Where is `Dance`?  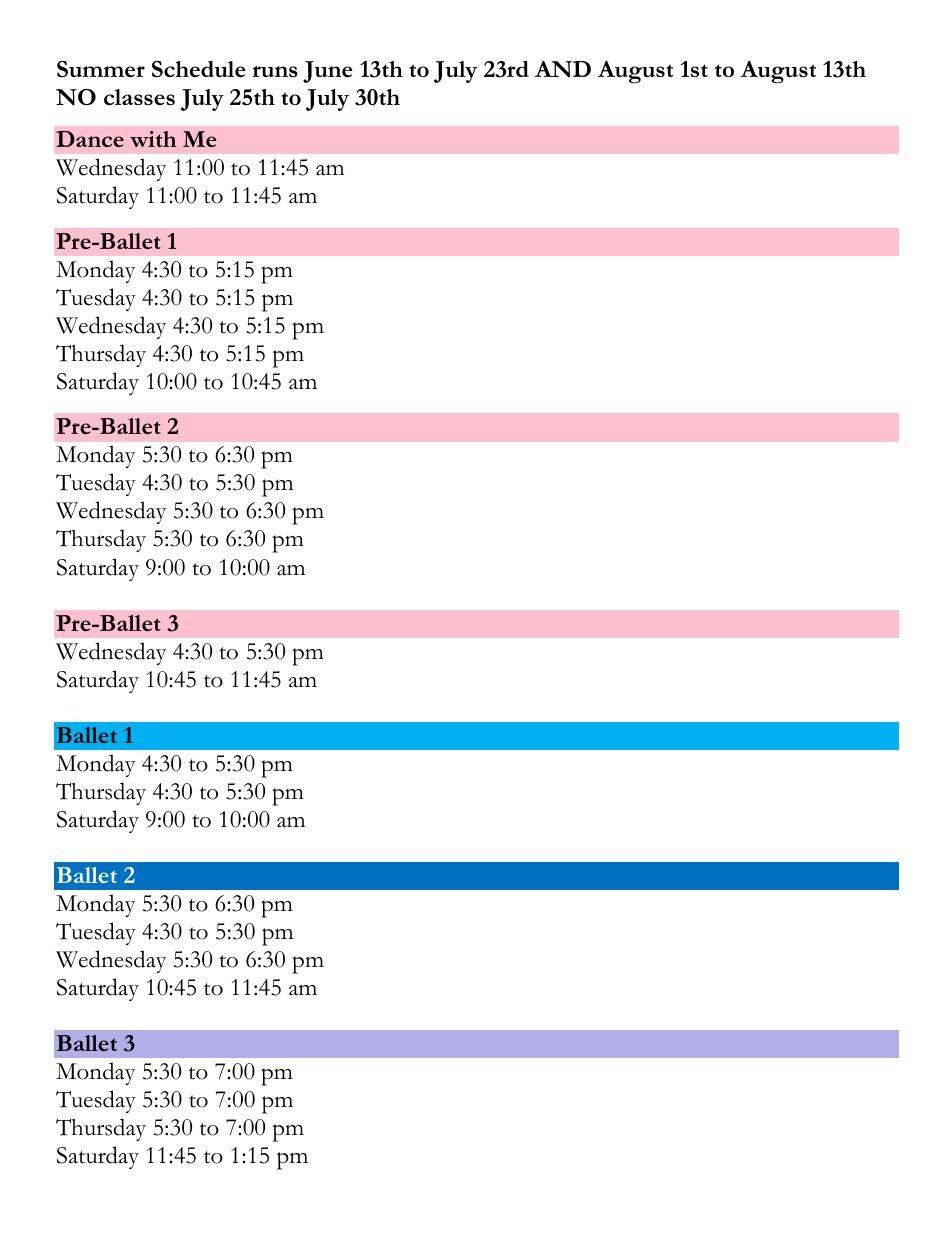 Dance is located at coordinates (90, 139).
